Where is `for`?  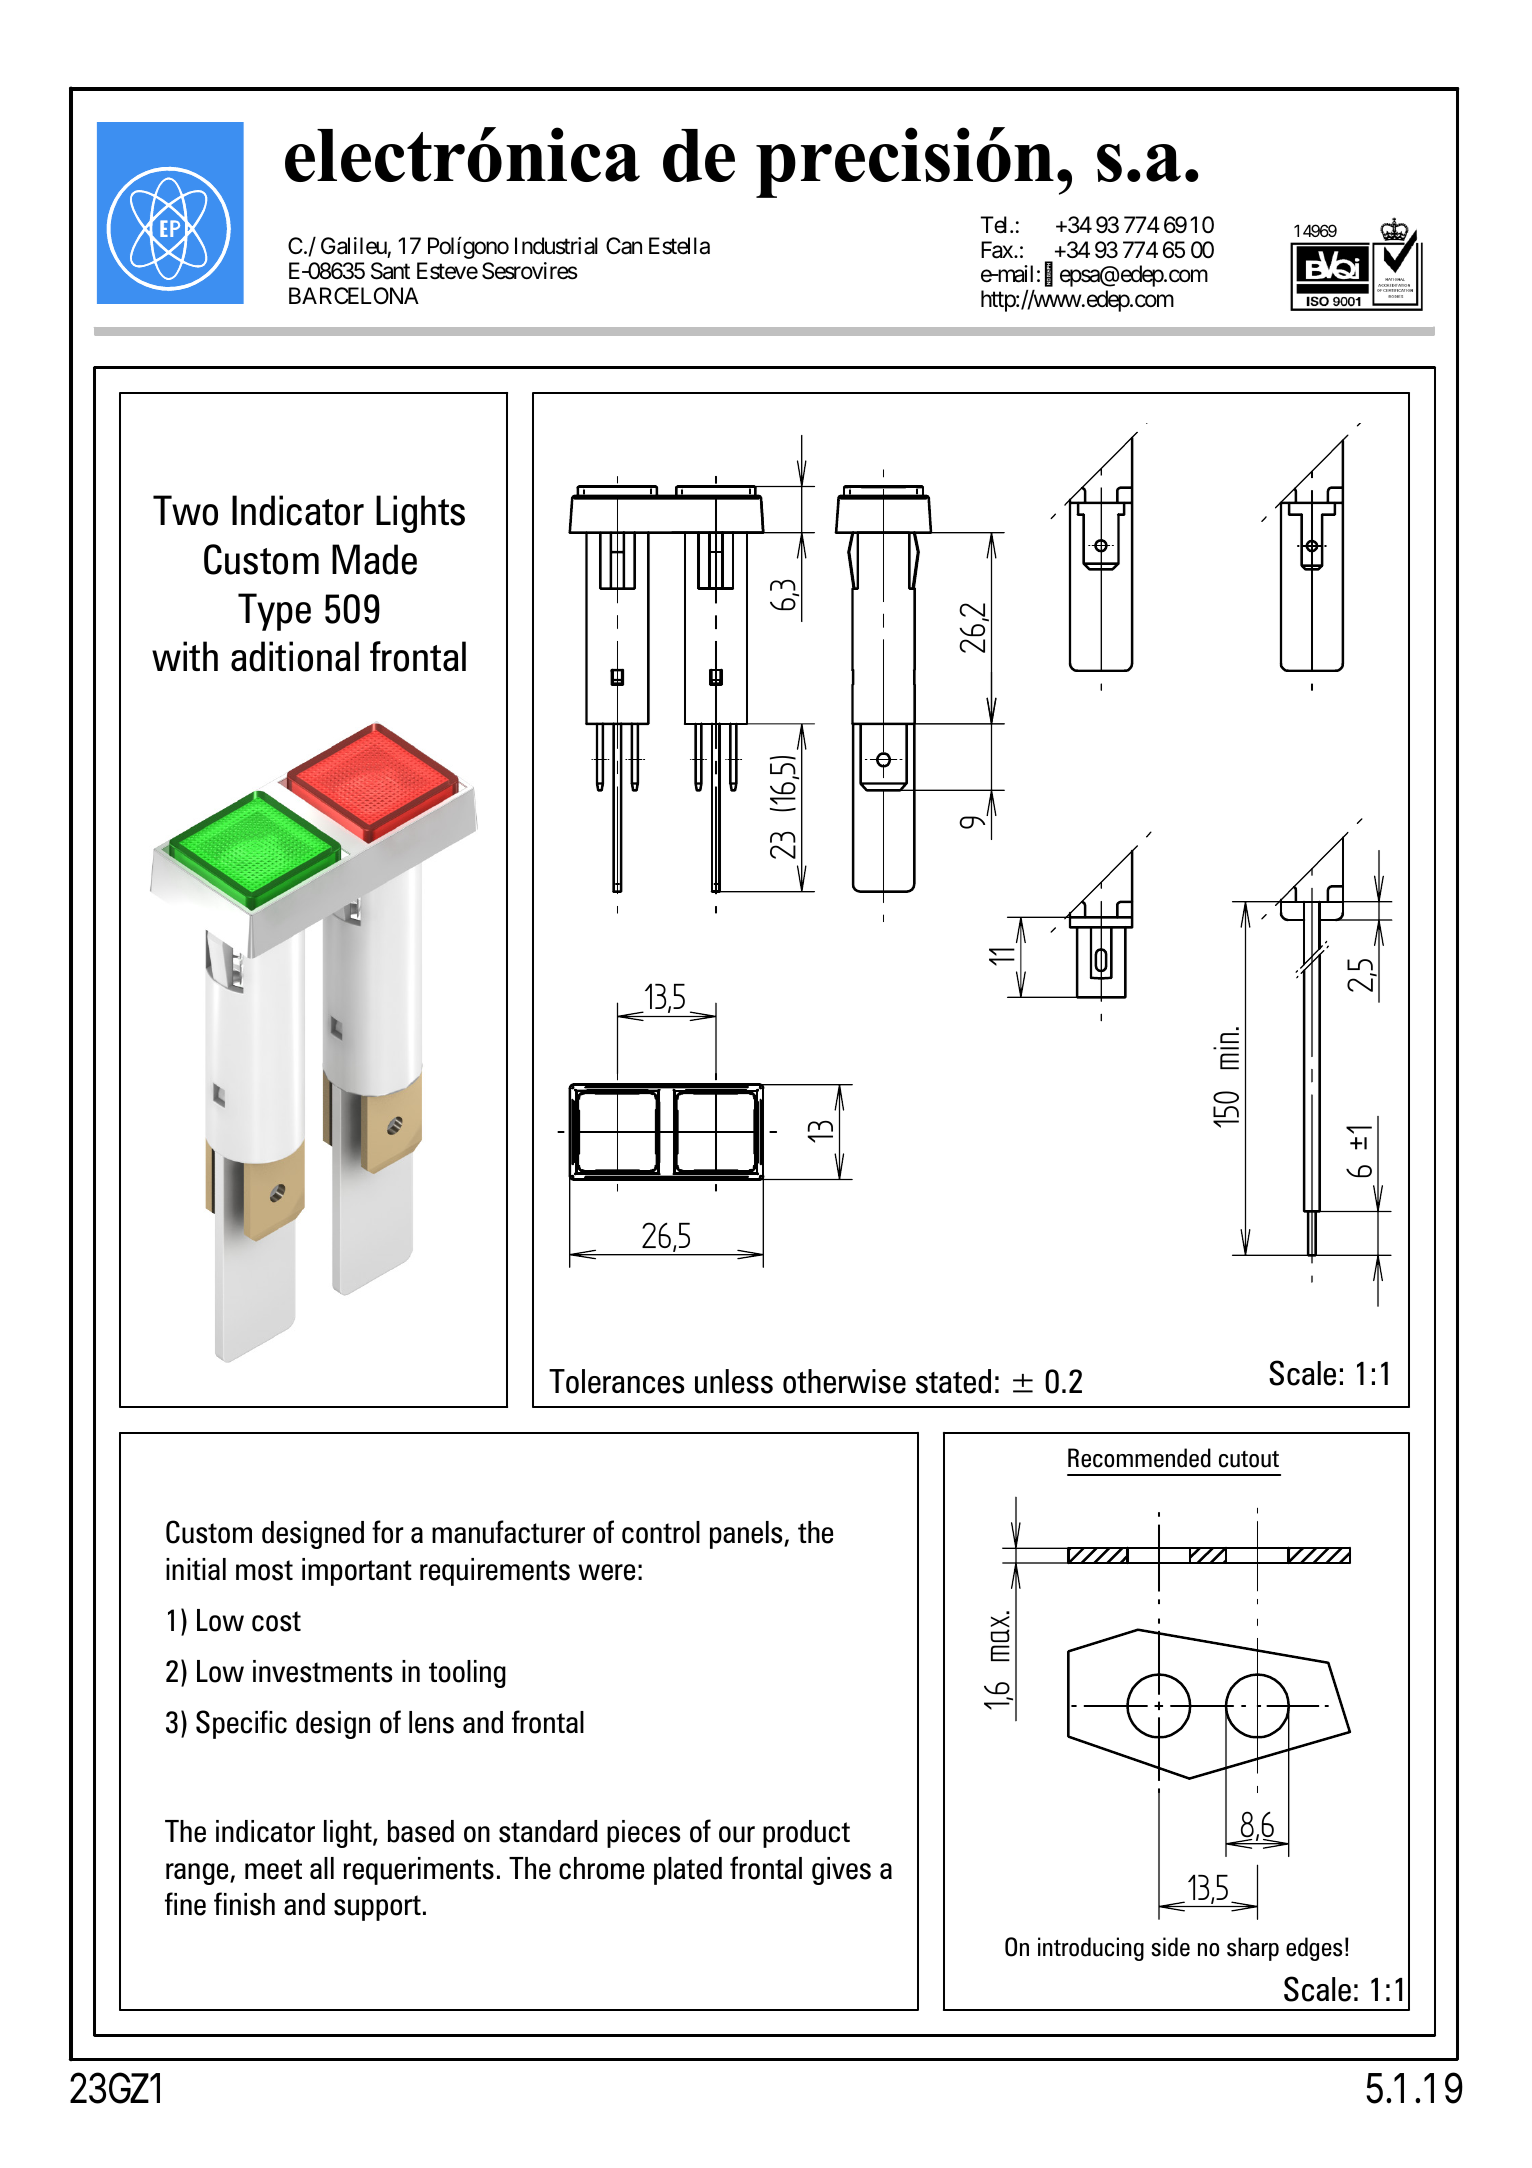
for is located at coordinates (388, 1532).
